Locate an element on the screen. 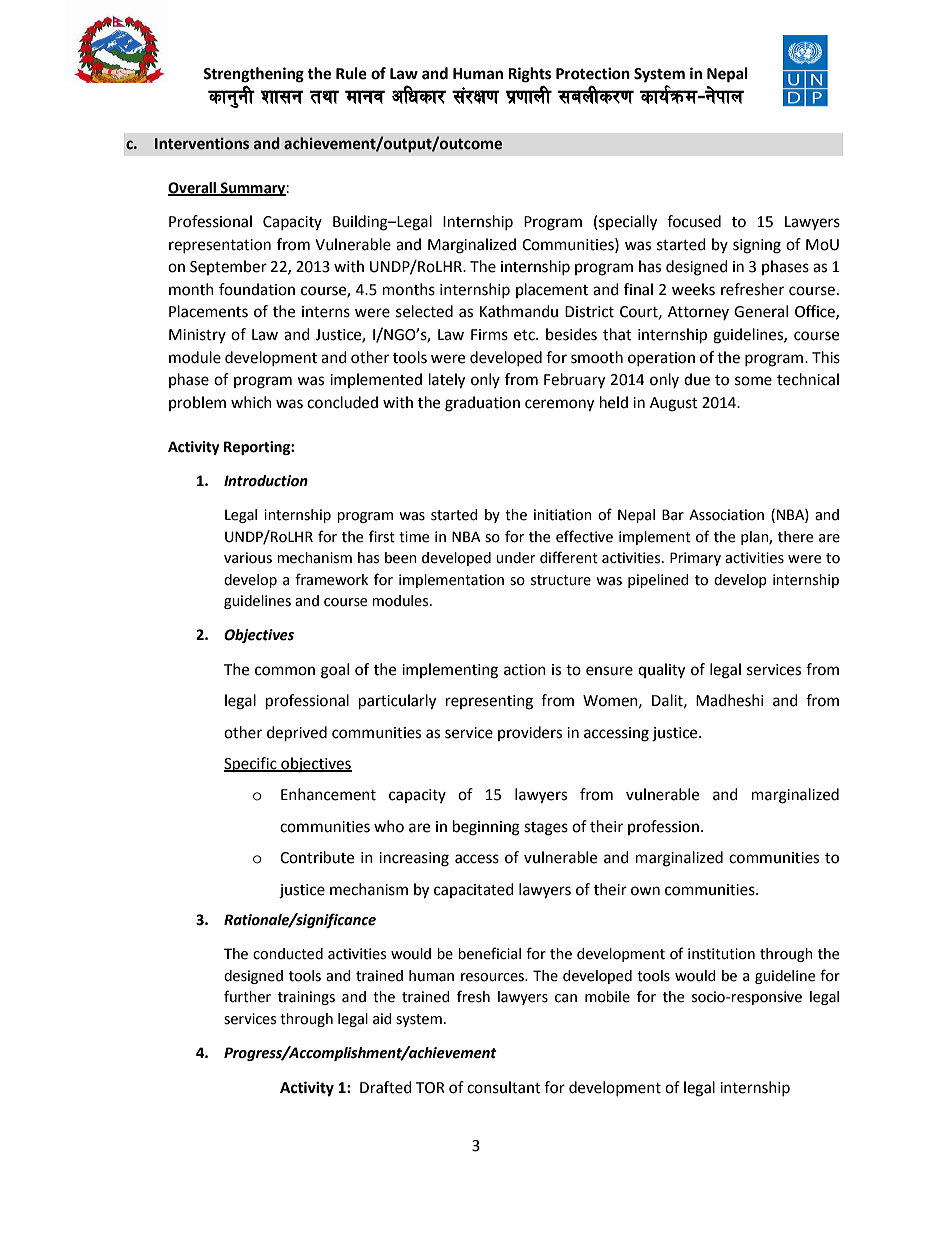  institution is located at coordinates (721, 954).
